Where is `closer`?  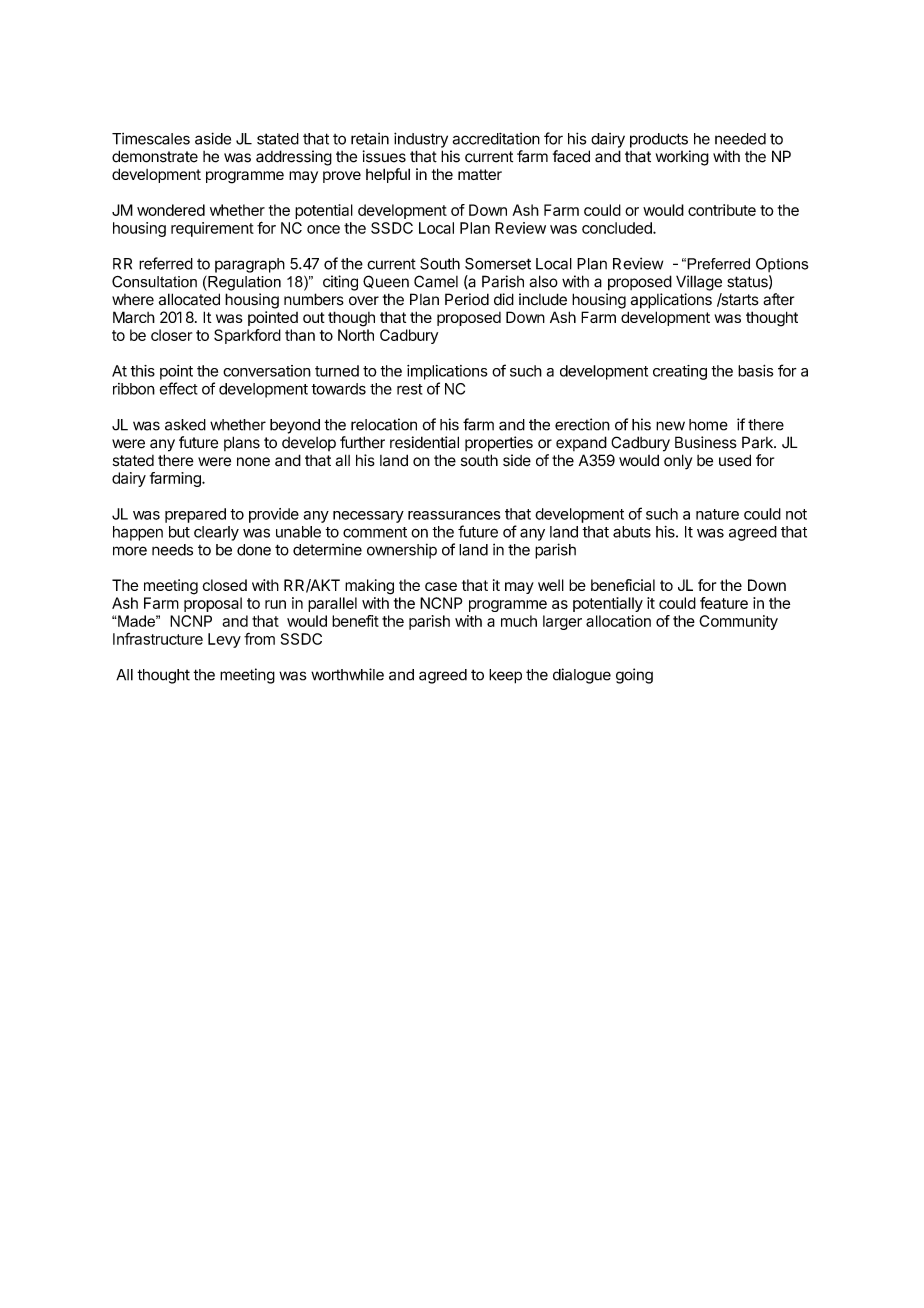
closer is located at coordinates (171, 335).
